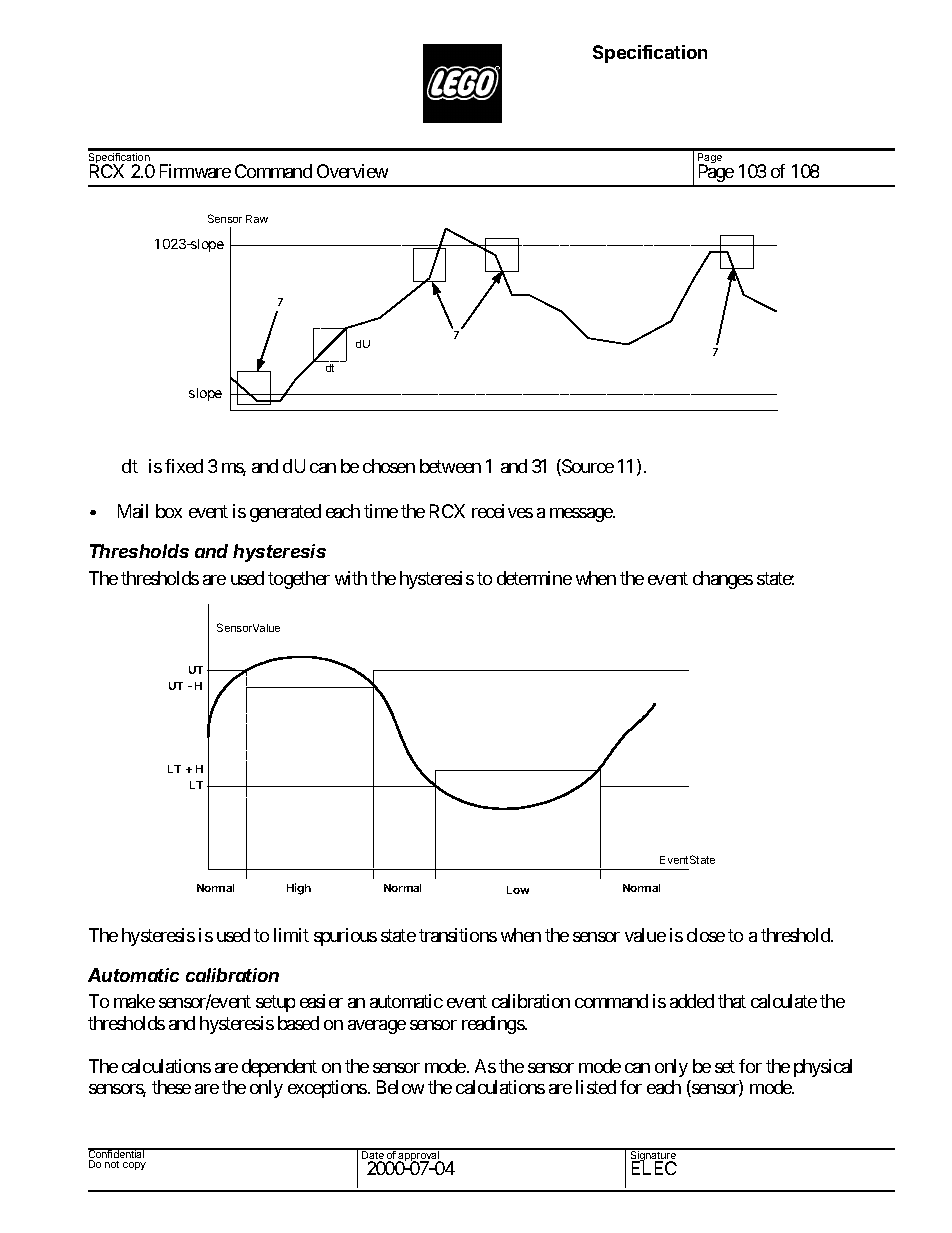  I want to click on Overview, so click(352, 171).
